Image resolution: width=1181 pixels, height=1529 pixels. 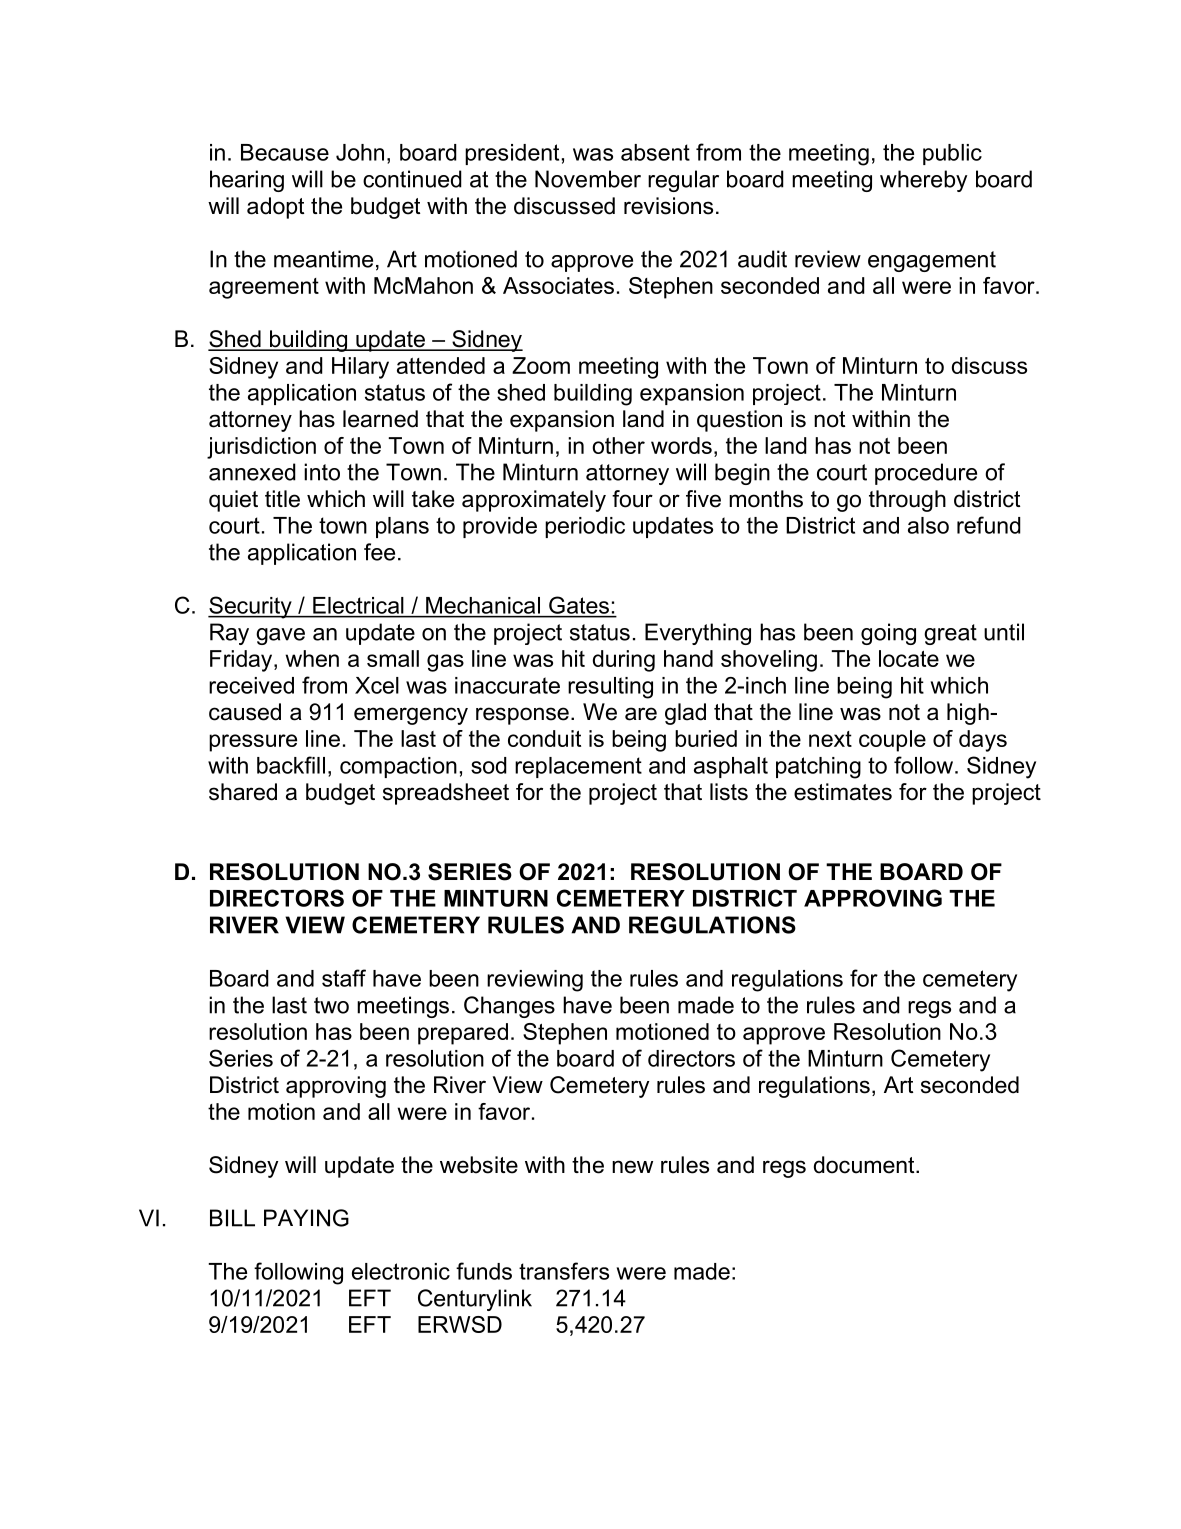 I want to click on staff, so click(x=344, y=978).
